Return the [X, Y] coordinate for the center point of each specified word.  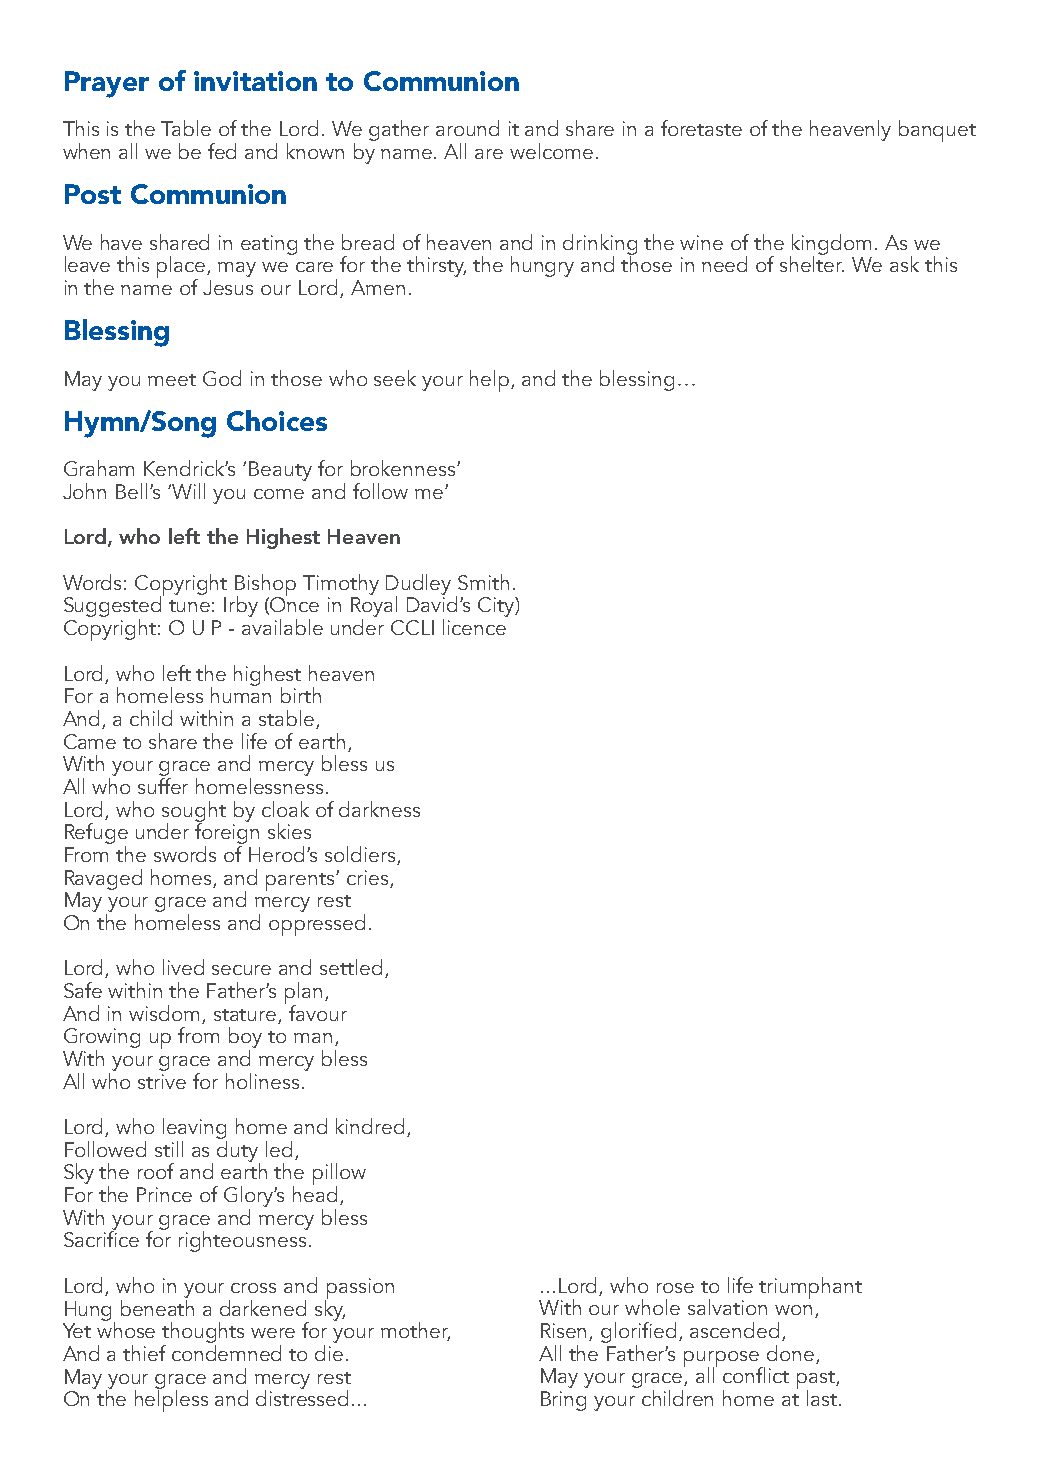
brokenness [404, 468]
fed [222, 151]
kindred [370, 1126]
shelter [812, 263]
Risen [565, 1332]
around [467, 128]
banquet [937, 131]
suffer [163, 784]
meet [172, 380]
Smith [483, 582]
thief [144, 1353]
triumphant [810, 1288]
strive [162, 1081]
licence [474, 627]
